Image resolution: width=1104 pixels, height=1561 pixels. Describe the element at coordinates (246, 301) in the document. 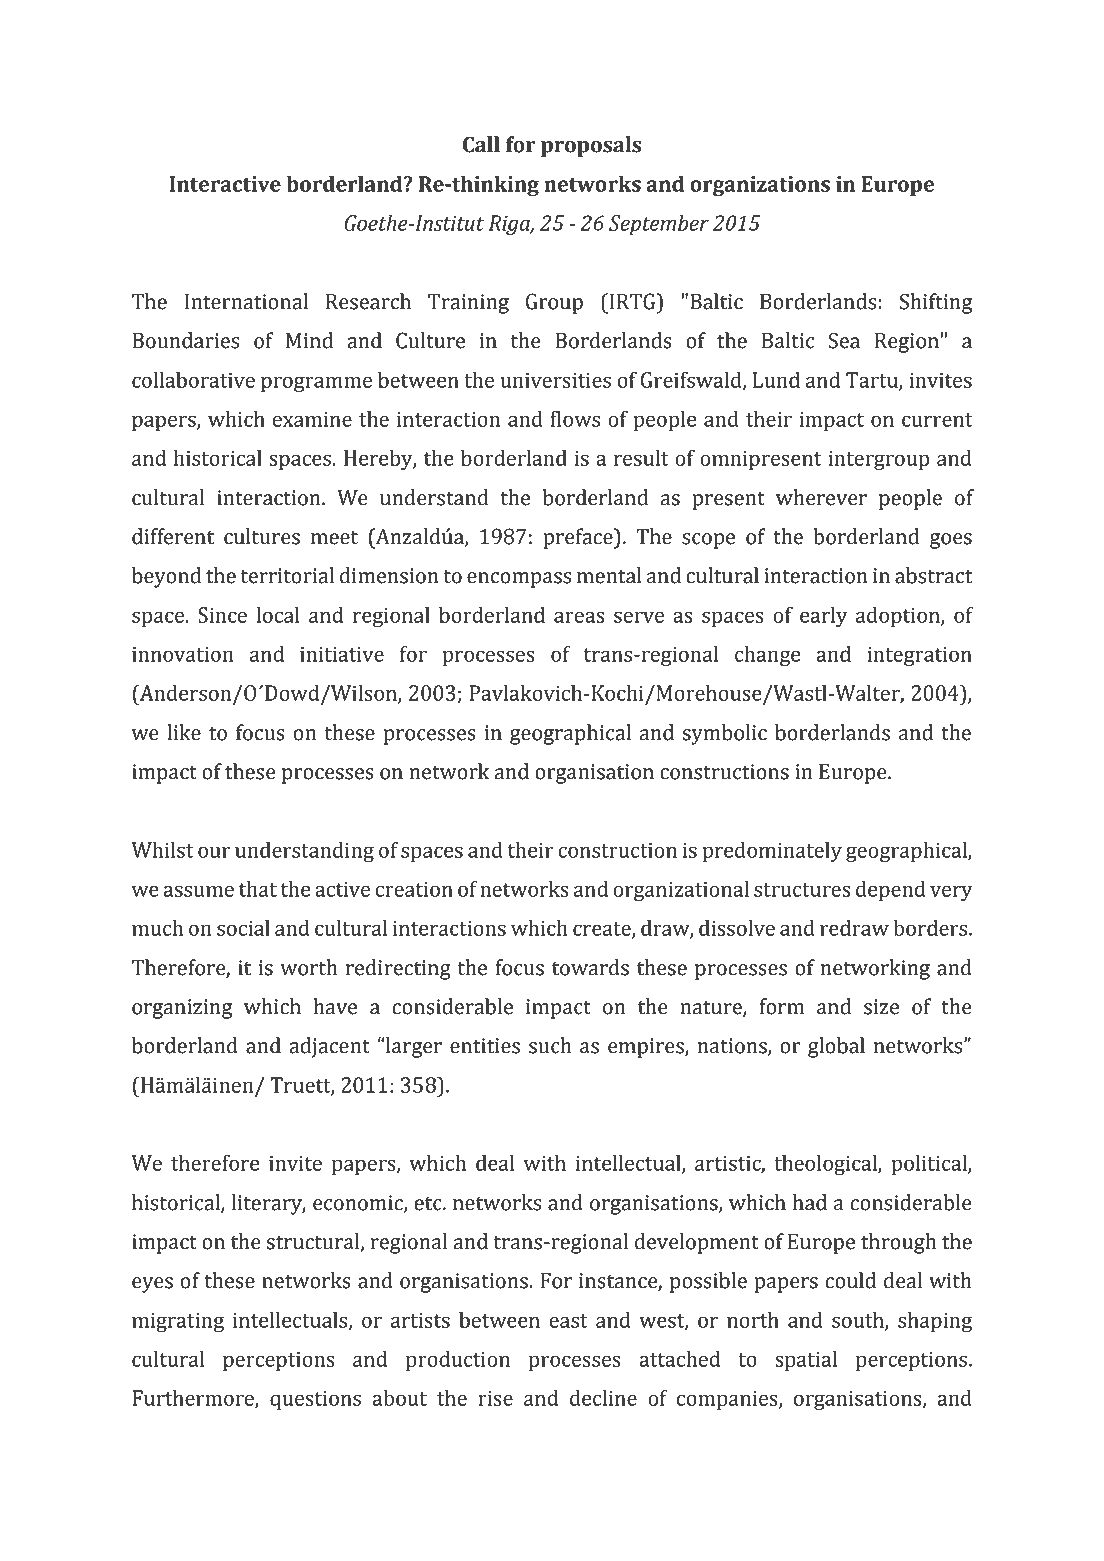

I see `International` at that location.
